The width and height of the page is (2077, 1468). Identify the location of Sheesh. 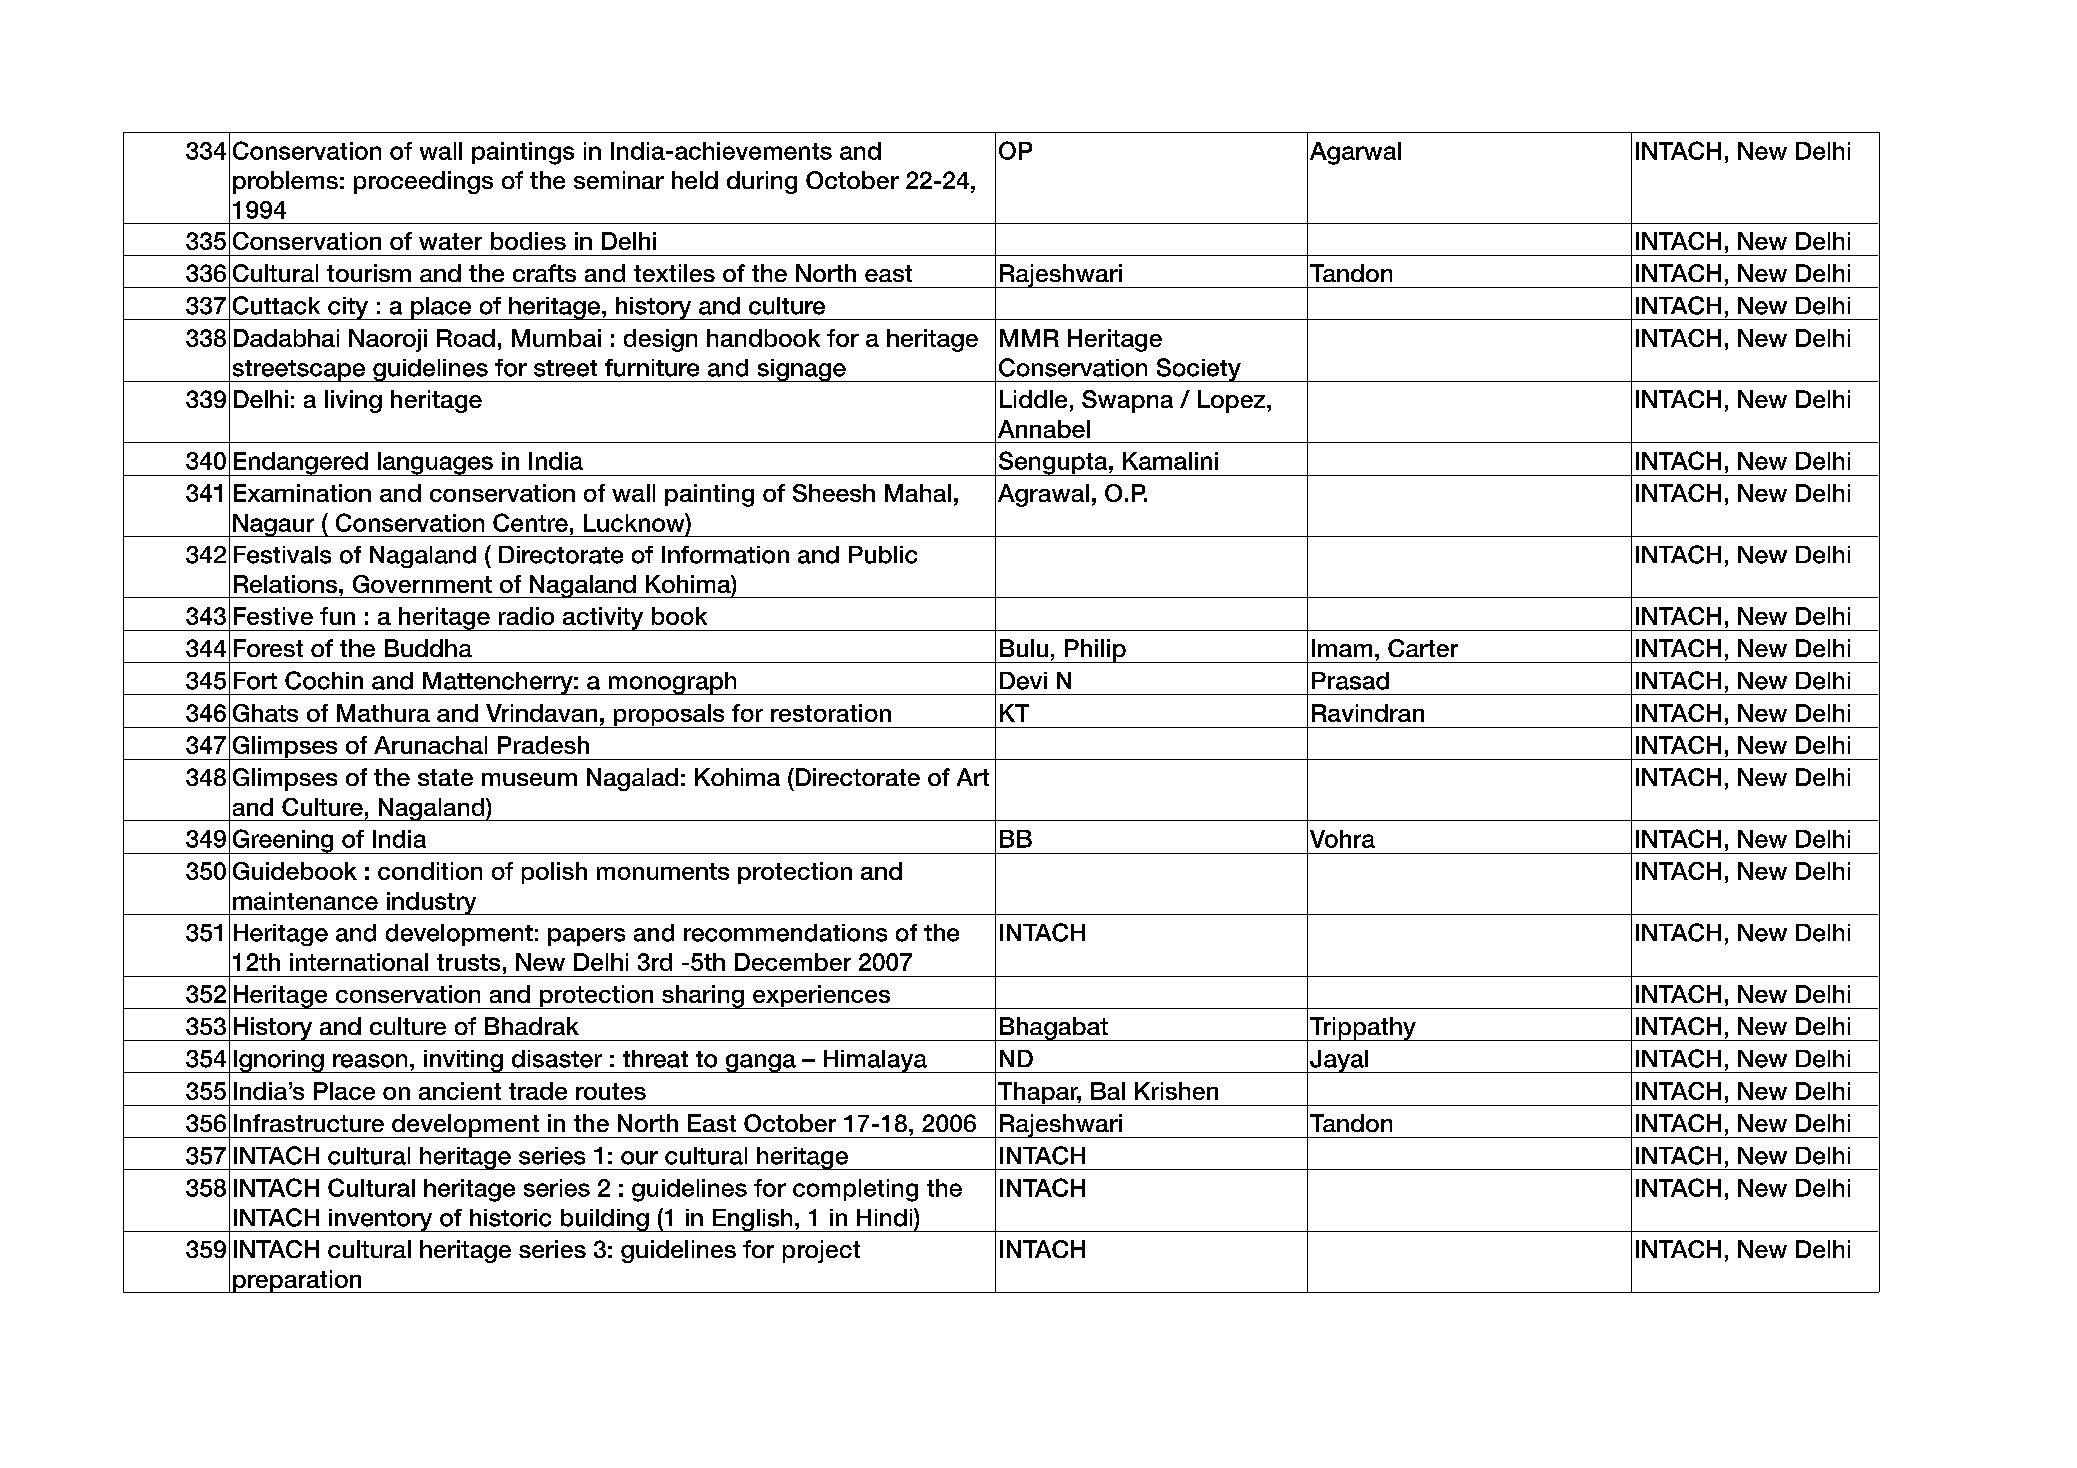
(834, 493).
